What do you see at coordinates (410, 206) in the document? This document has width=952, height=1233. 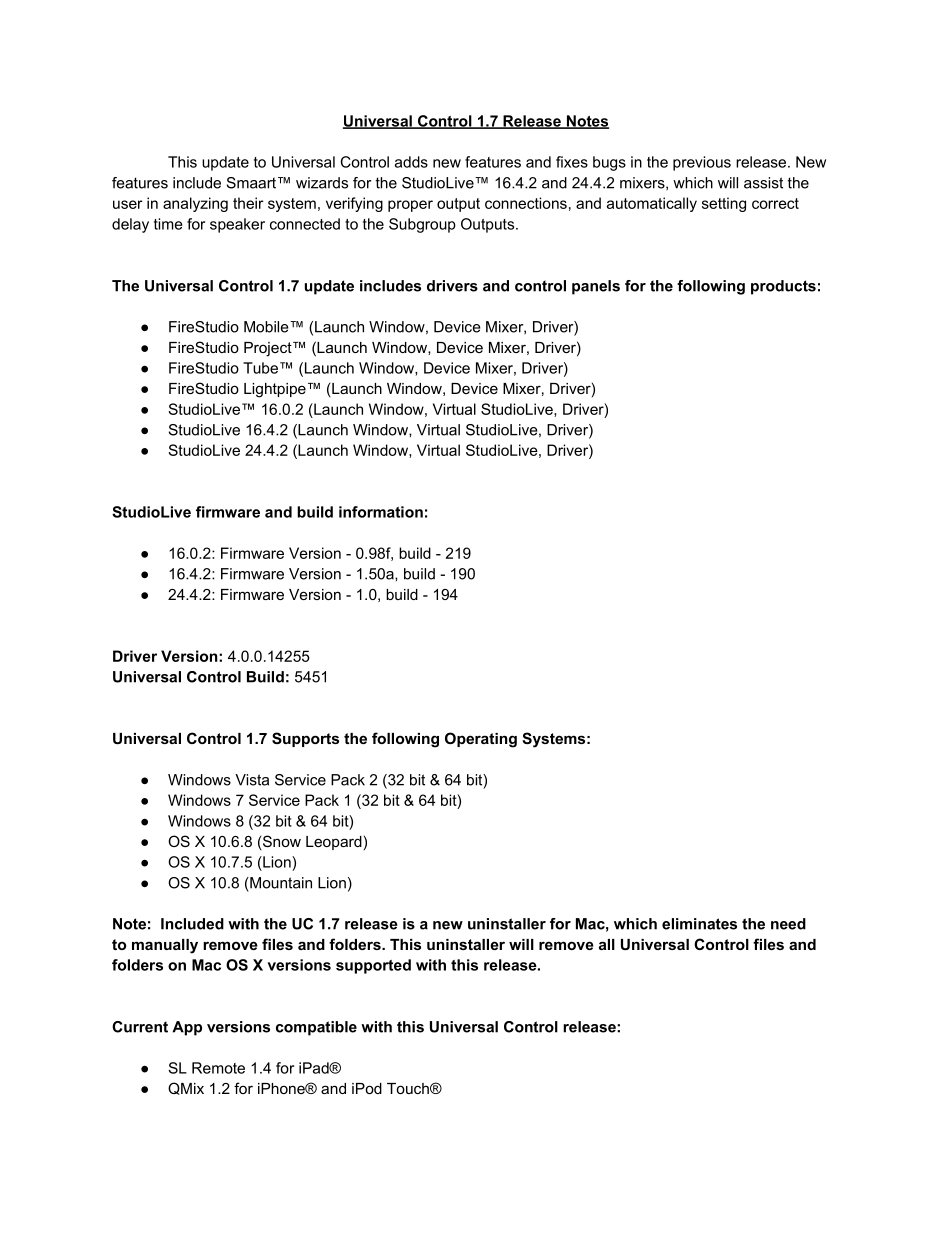 I see `proper` at bounding box center [410, 206].
